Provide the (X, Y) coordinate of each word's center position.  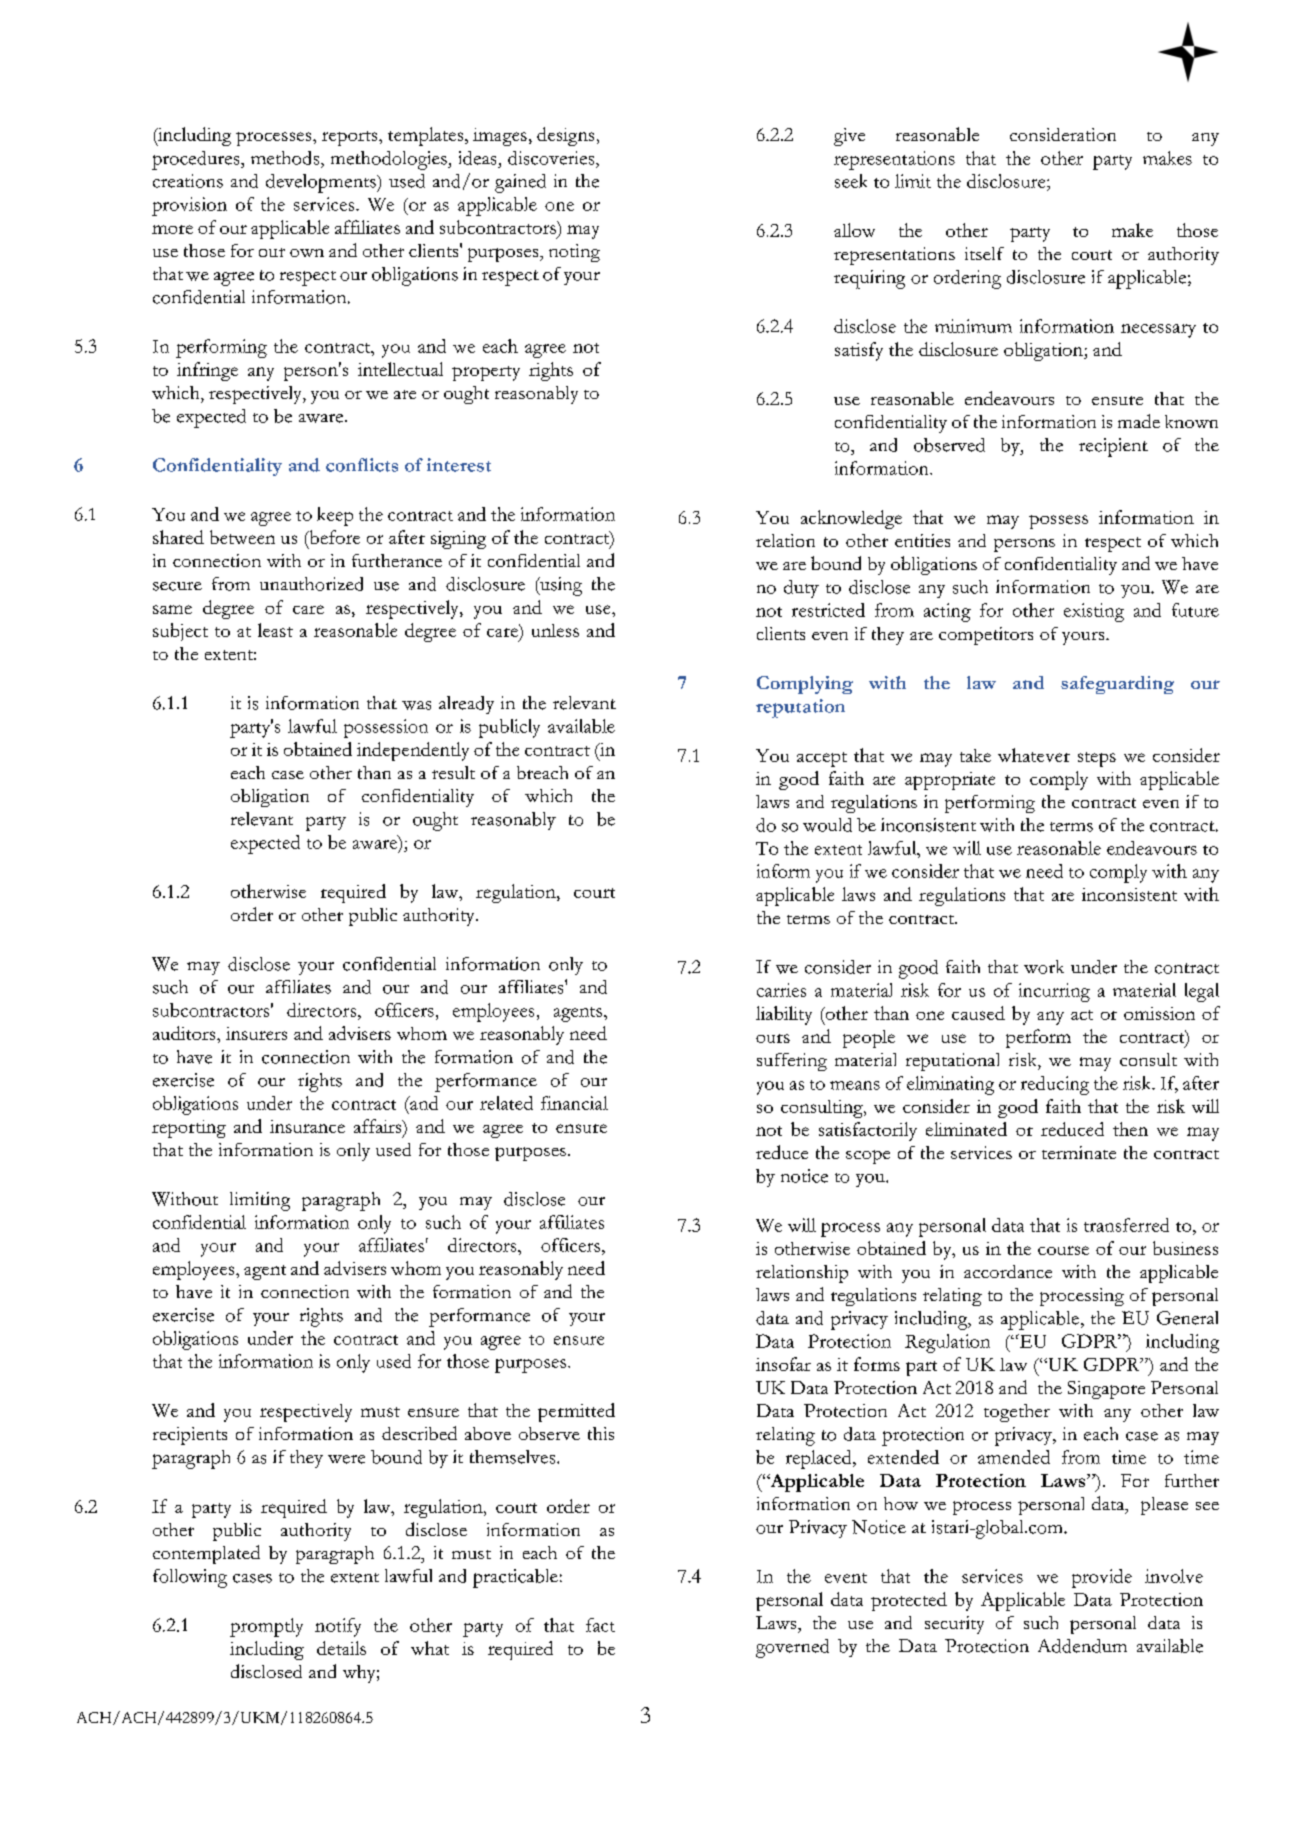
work (1044, 967)
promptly (266, 1627)
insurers (256, 1033)
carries (781, 990)
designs (565, 136)
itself (984, 253)
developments (322, 183)
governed (792, 1648)
